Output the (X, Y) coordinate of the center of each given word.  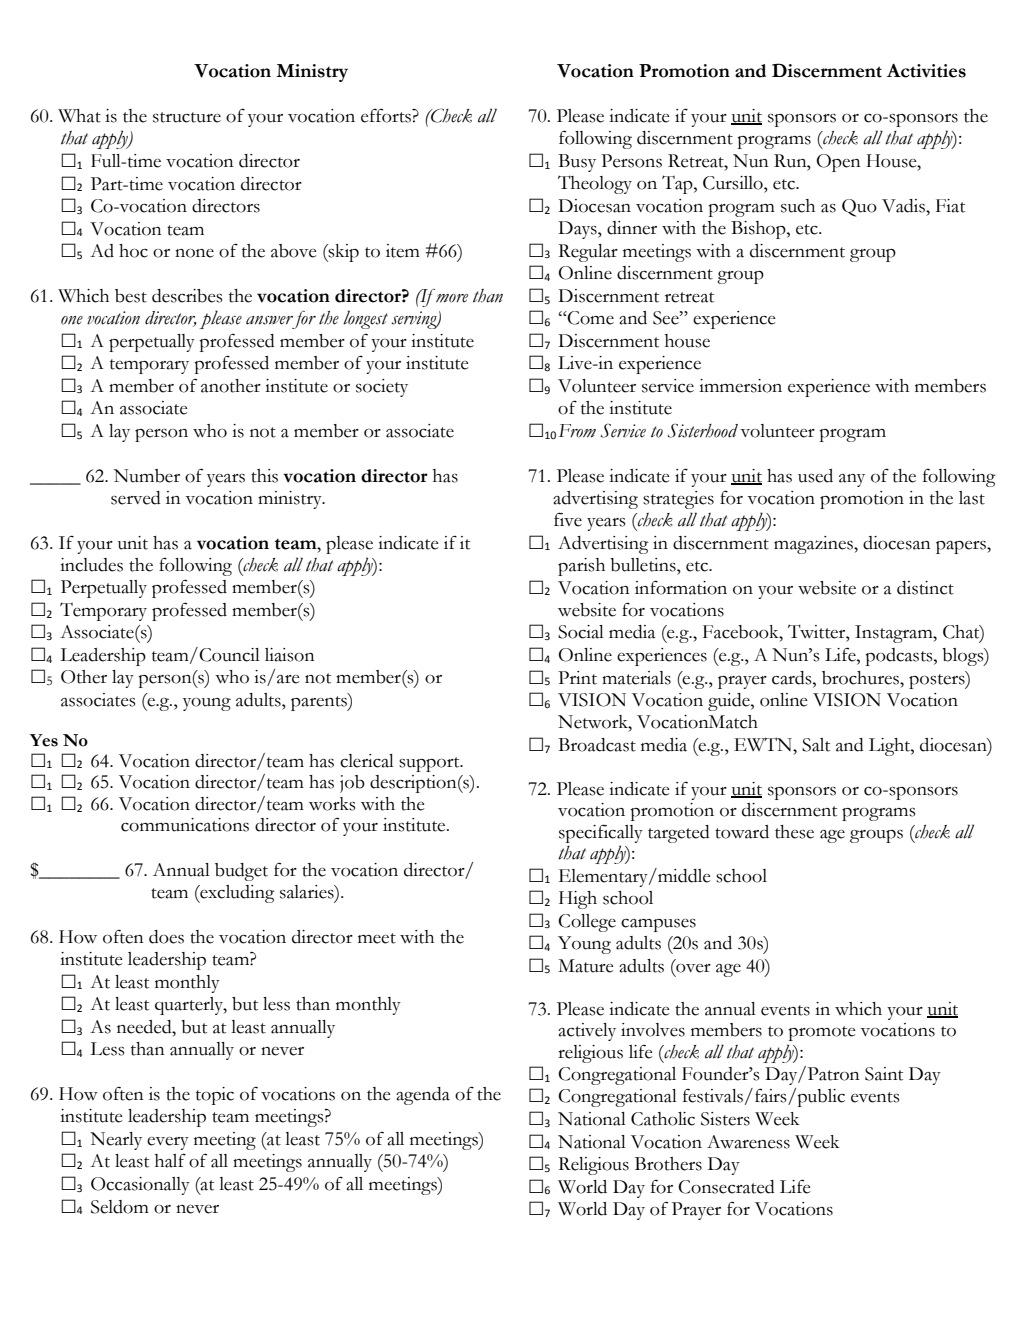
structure (187, 117)
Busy (577, 163)
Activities (926, 71)
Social (581, 632)
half (170, 1160)
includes (91, 565)
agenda (423, 1096)
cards (793, 678)
